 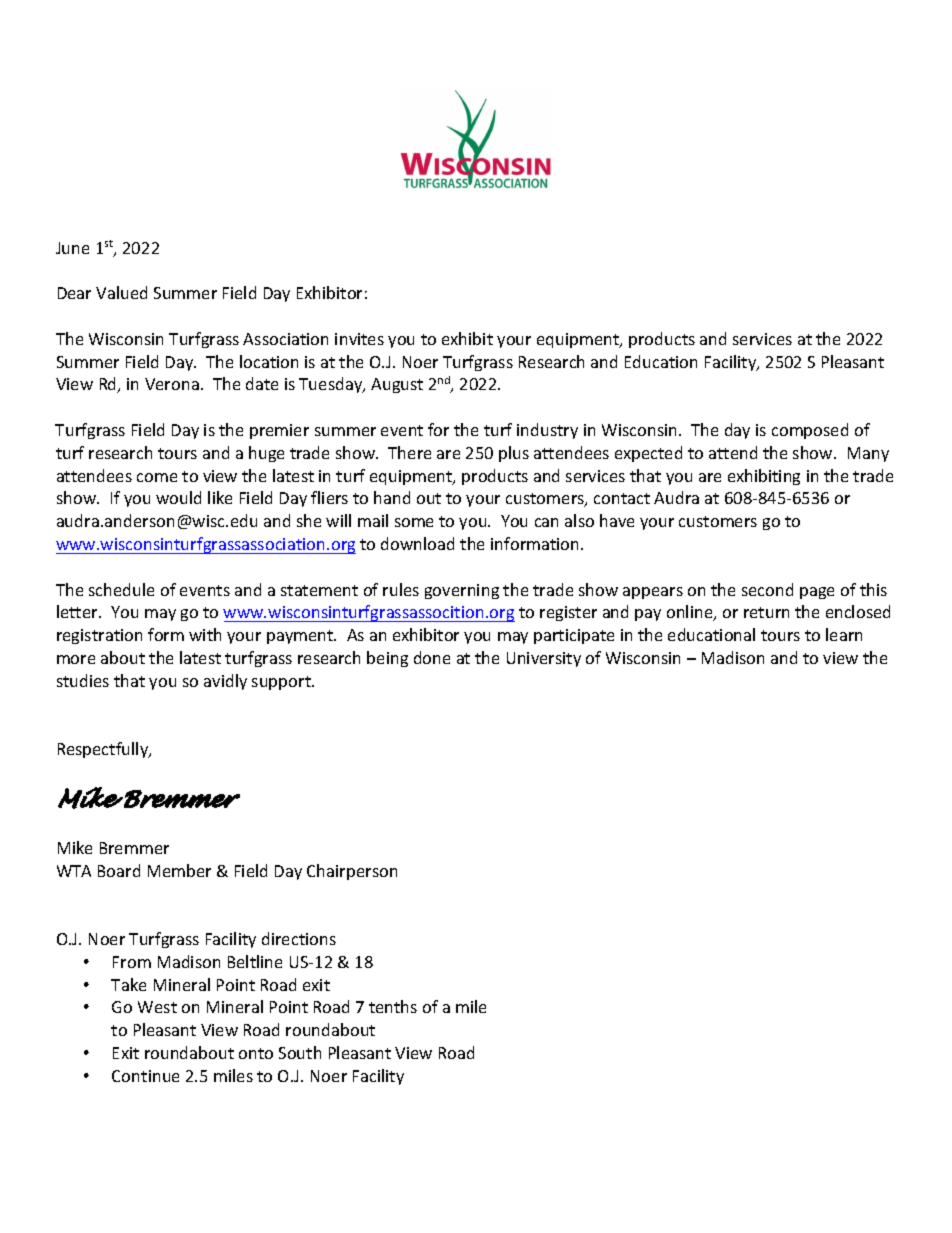 What do you see at coordinates (544, 659) in the screenshot?
I see `University` at bounding box center [544, 659].
